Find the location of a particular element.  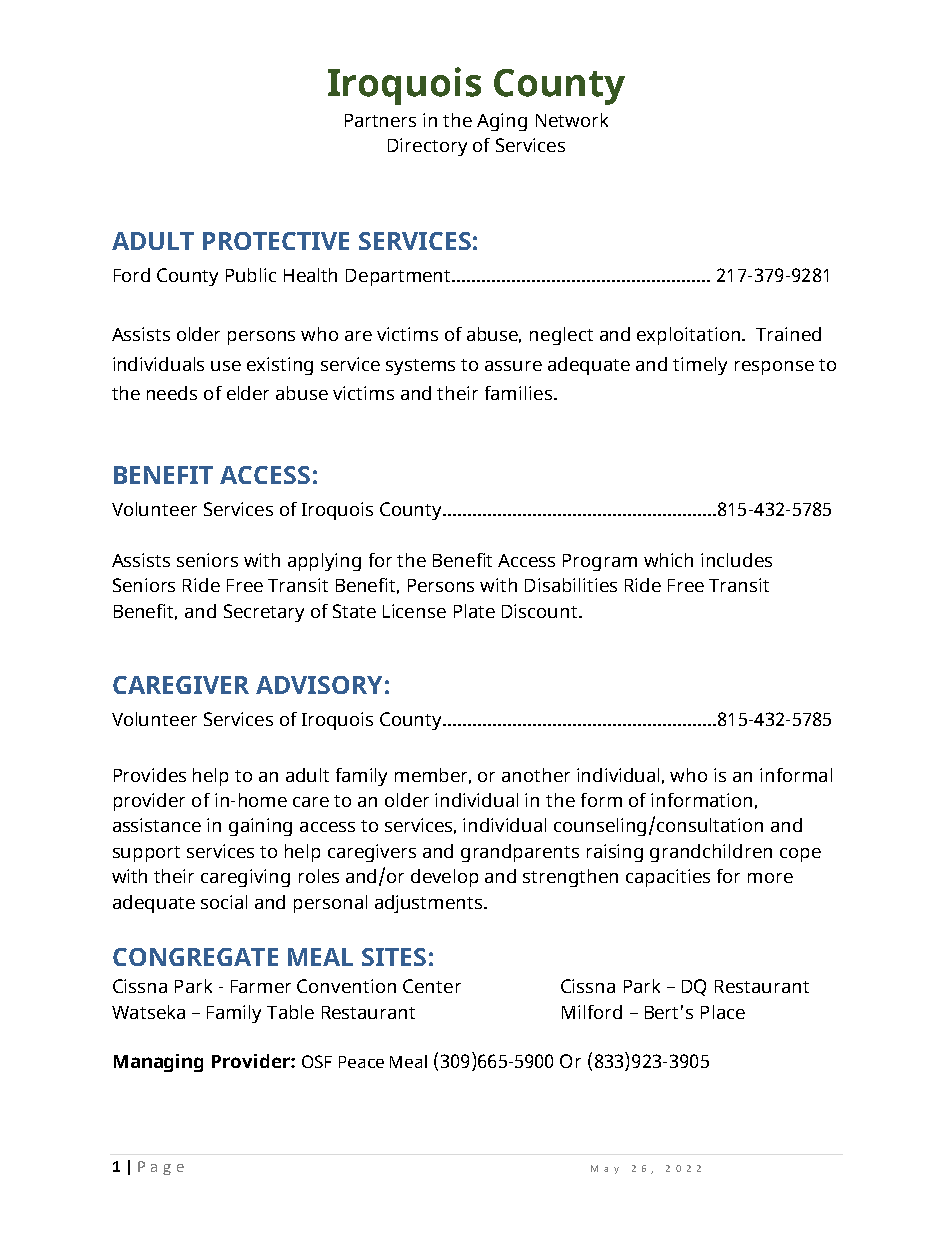

elder is located at coordinates (248, 393).
